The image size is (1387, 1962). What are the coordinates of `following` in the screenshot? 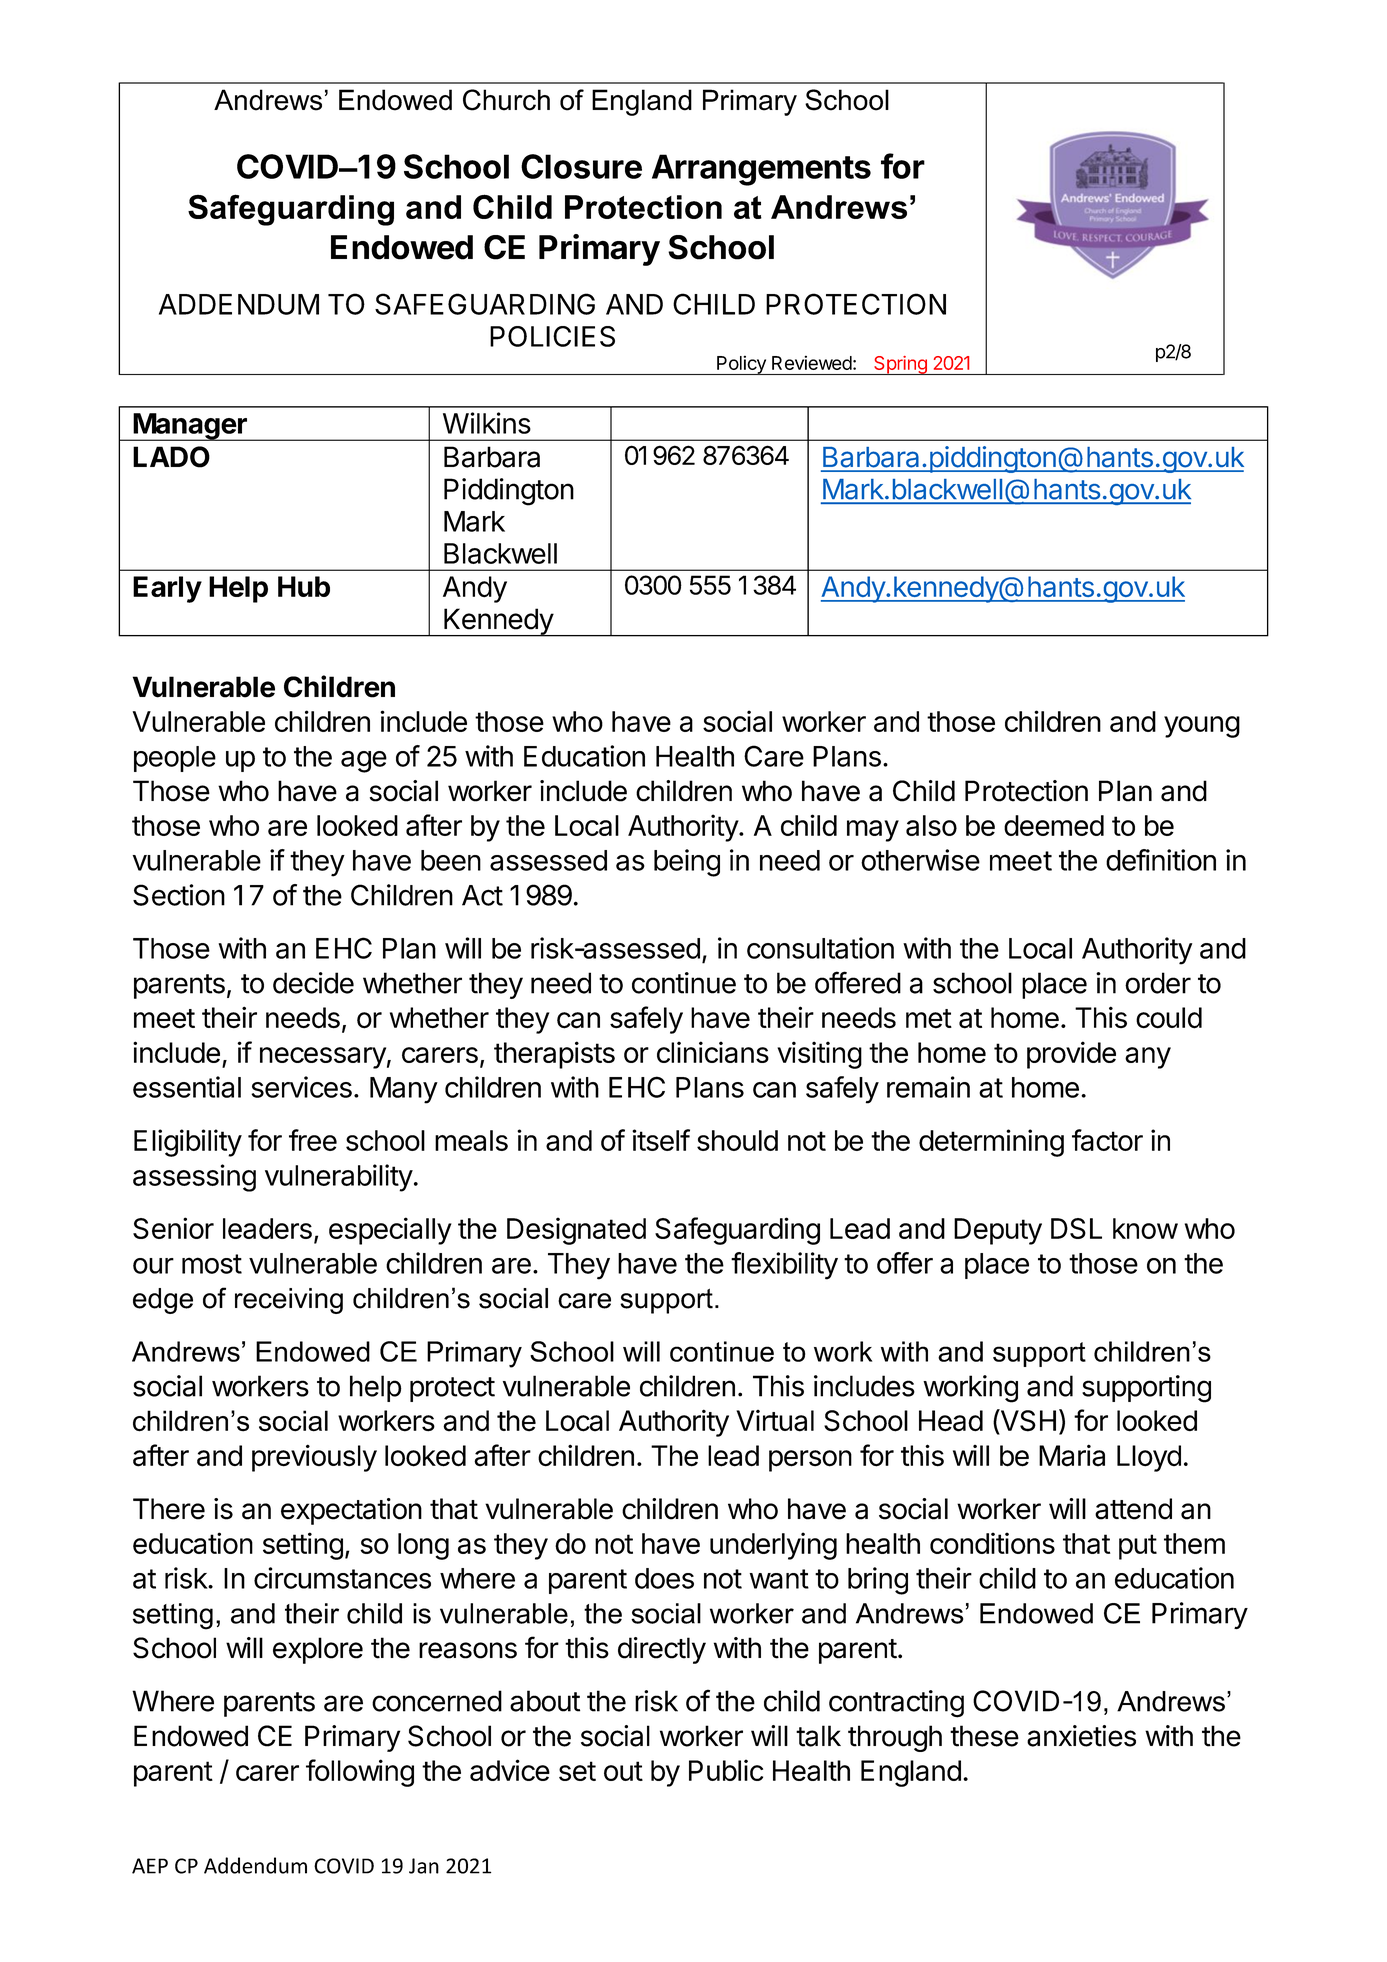 It's located at (360, 1773).
